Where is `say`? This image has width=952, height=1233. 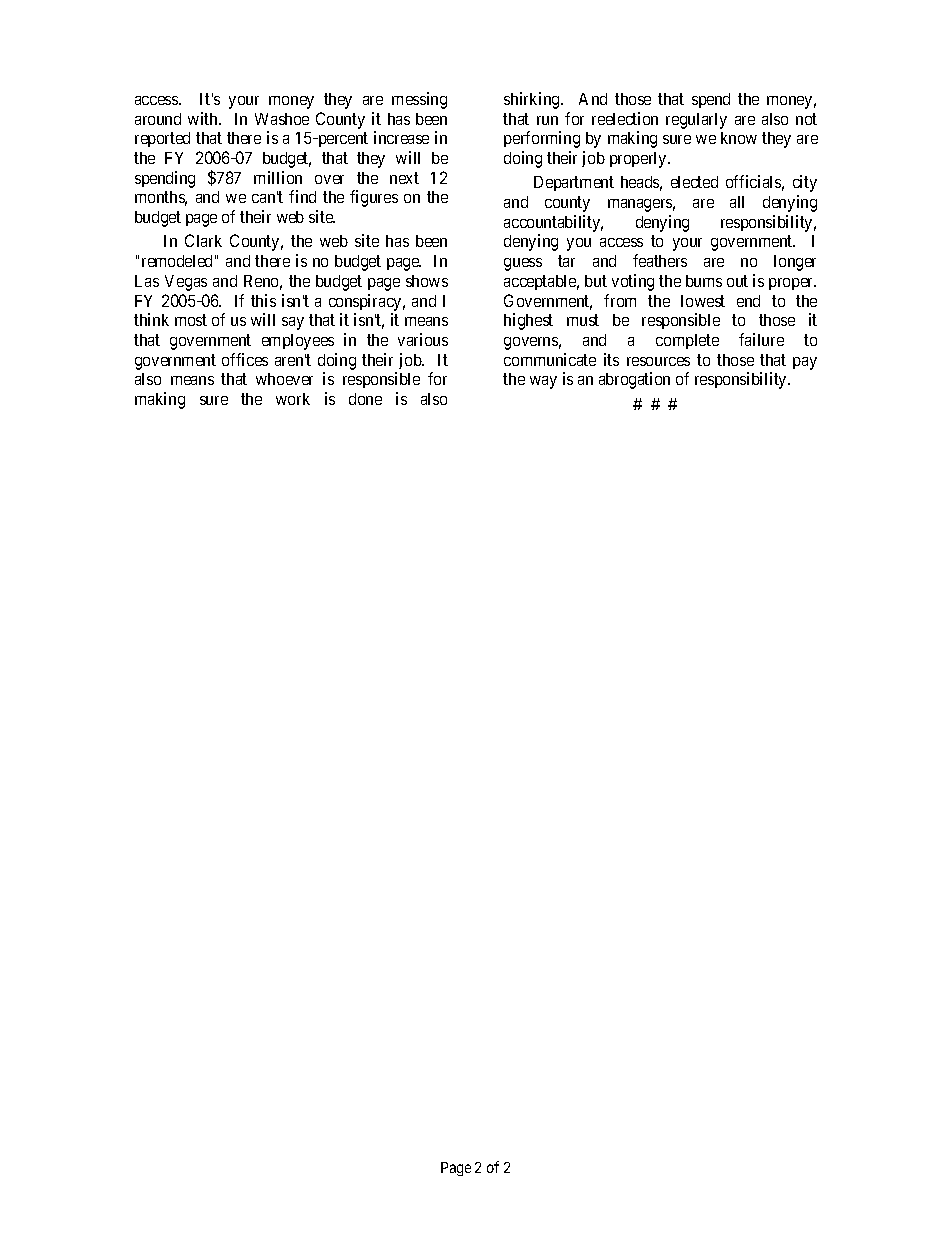
say is located at coordinates (293, 323).
